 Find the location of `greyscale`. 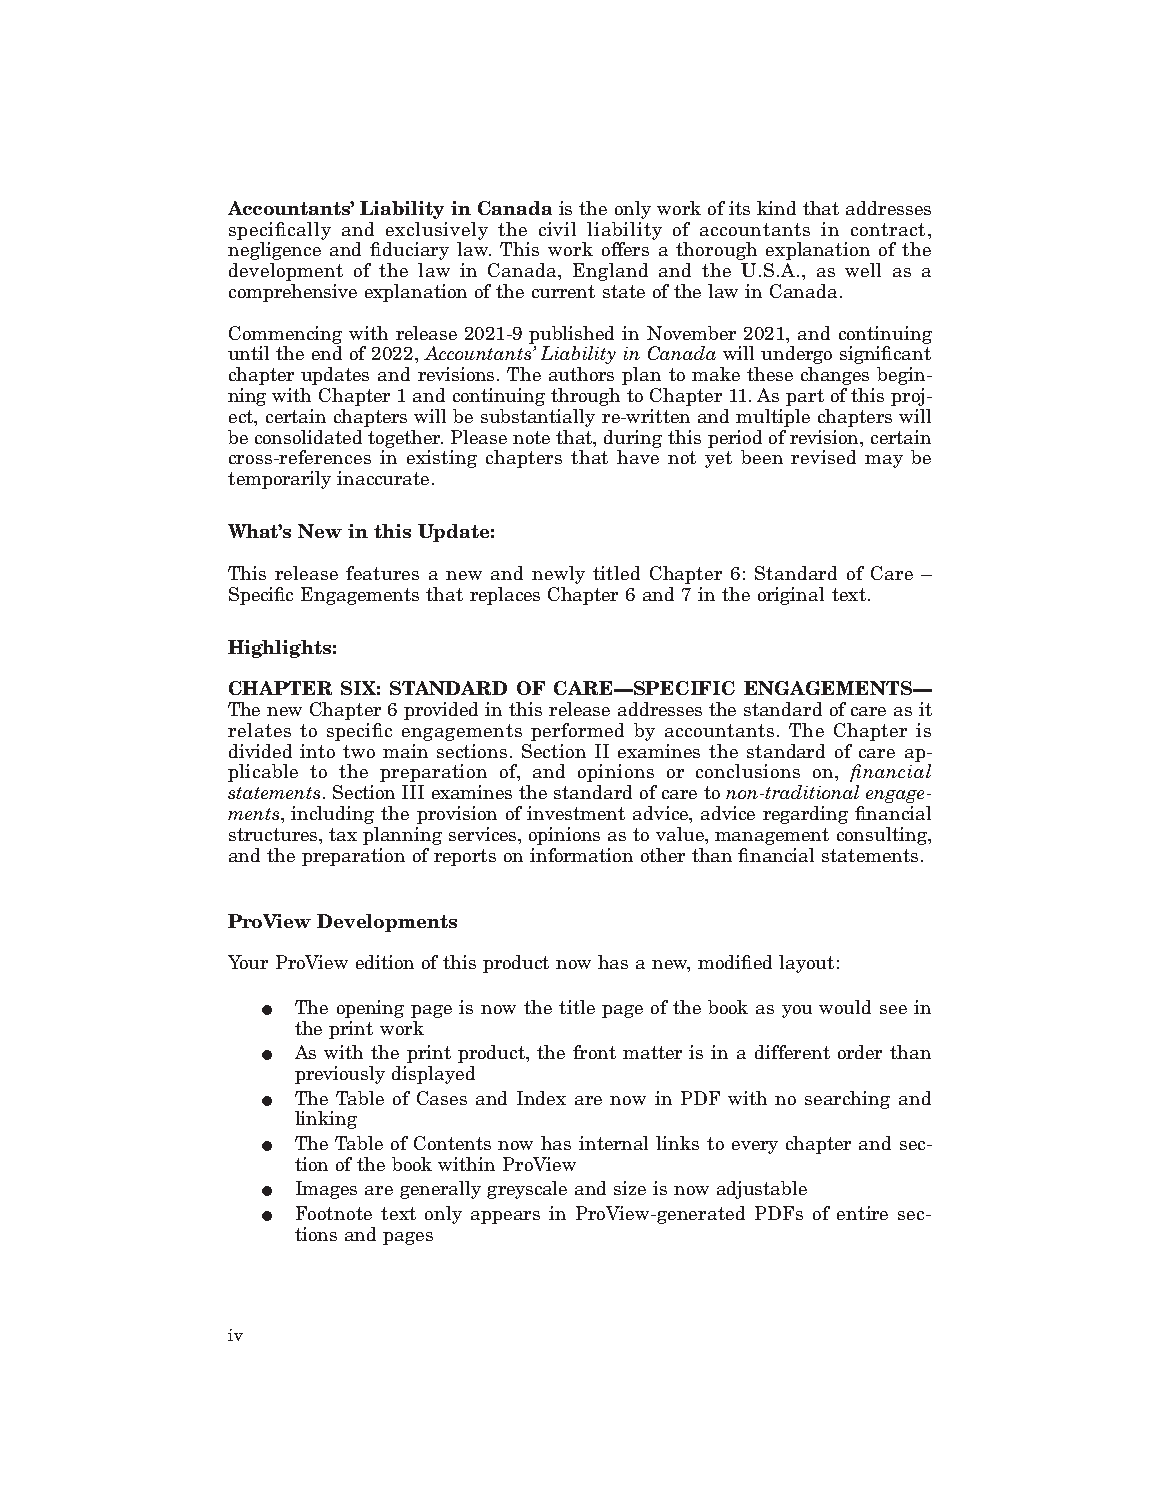

greyscale is located at coordinates (527, 1190).
